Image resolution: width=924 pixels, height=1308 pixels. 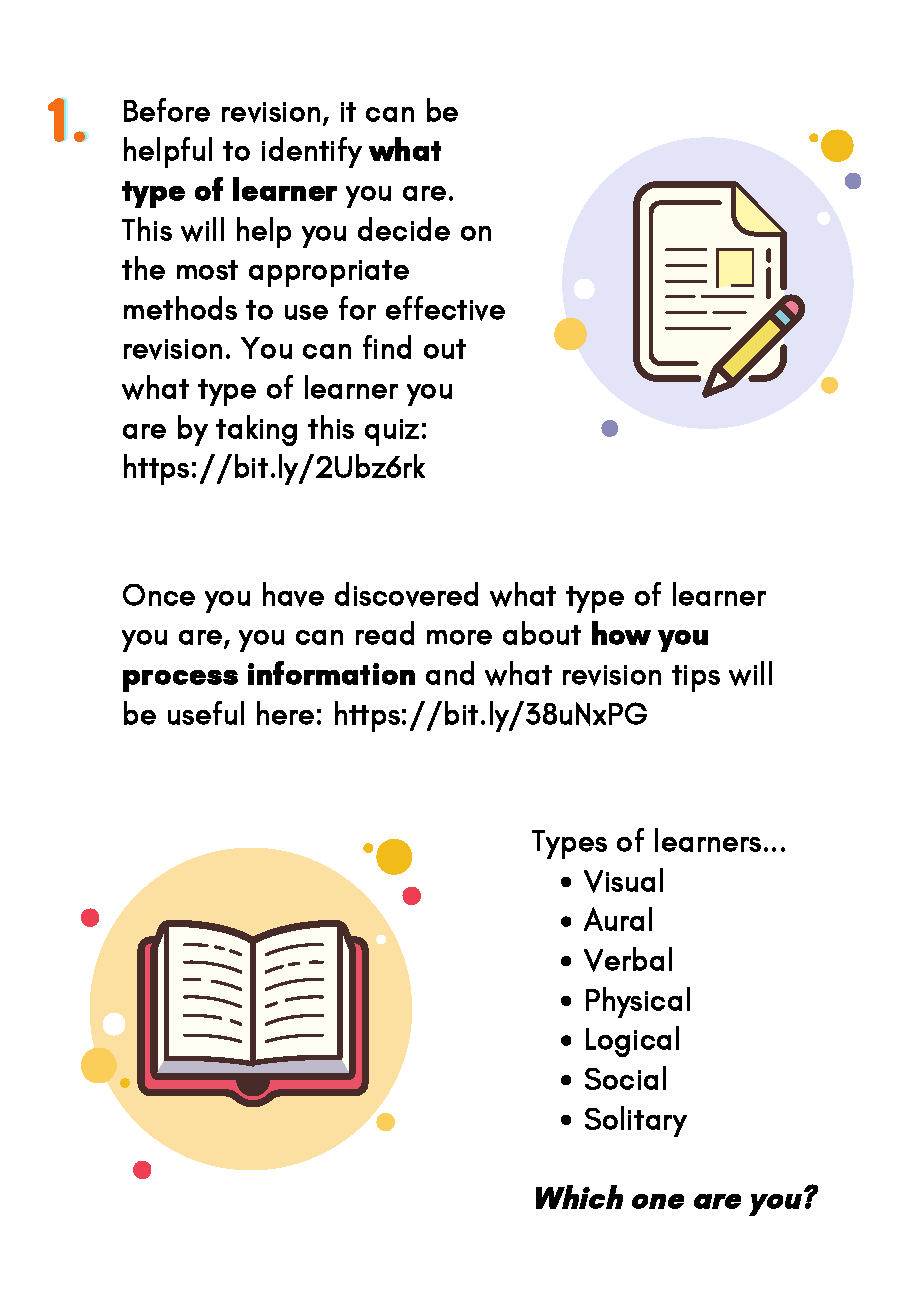 I want to click on Visual, so click(x=623, y=880).
